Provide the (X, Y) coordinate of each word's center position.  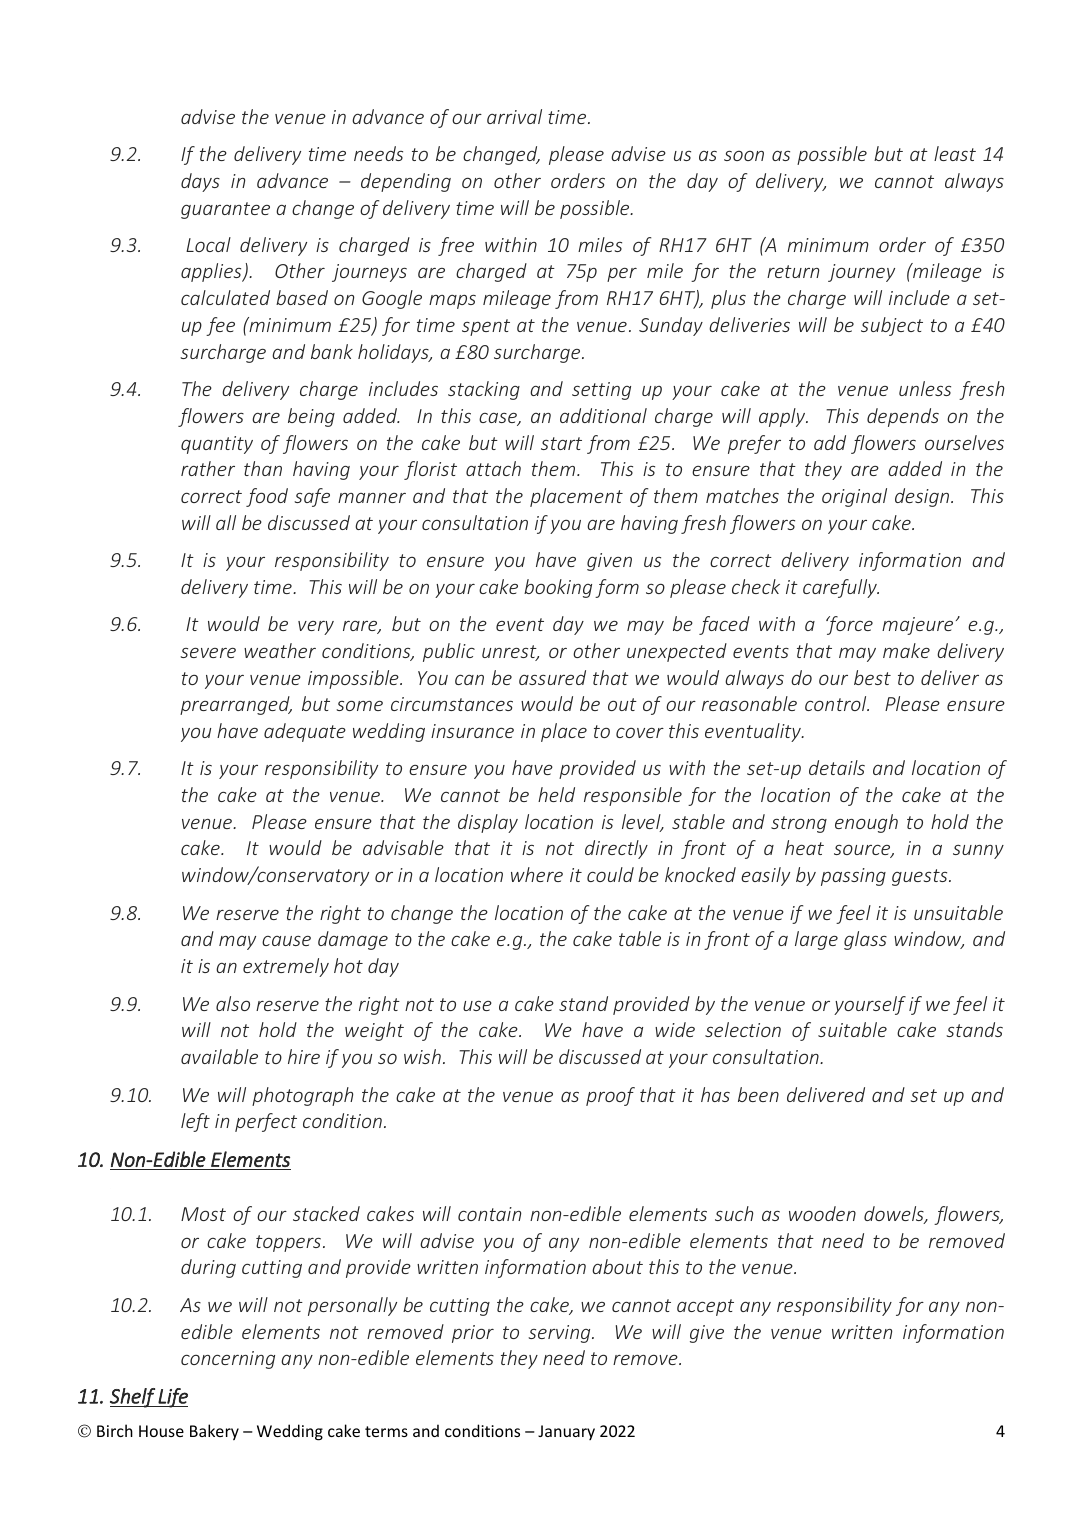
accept (705, 1307)
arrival (514, 116)
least (955, 153)
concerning (228, 1360)
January (566, 1432)
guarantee (225, 210)
